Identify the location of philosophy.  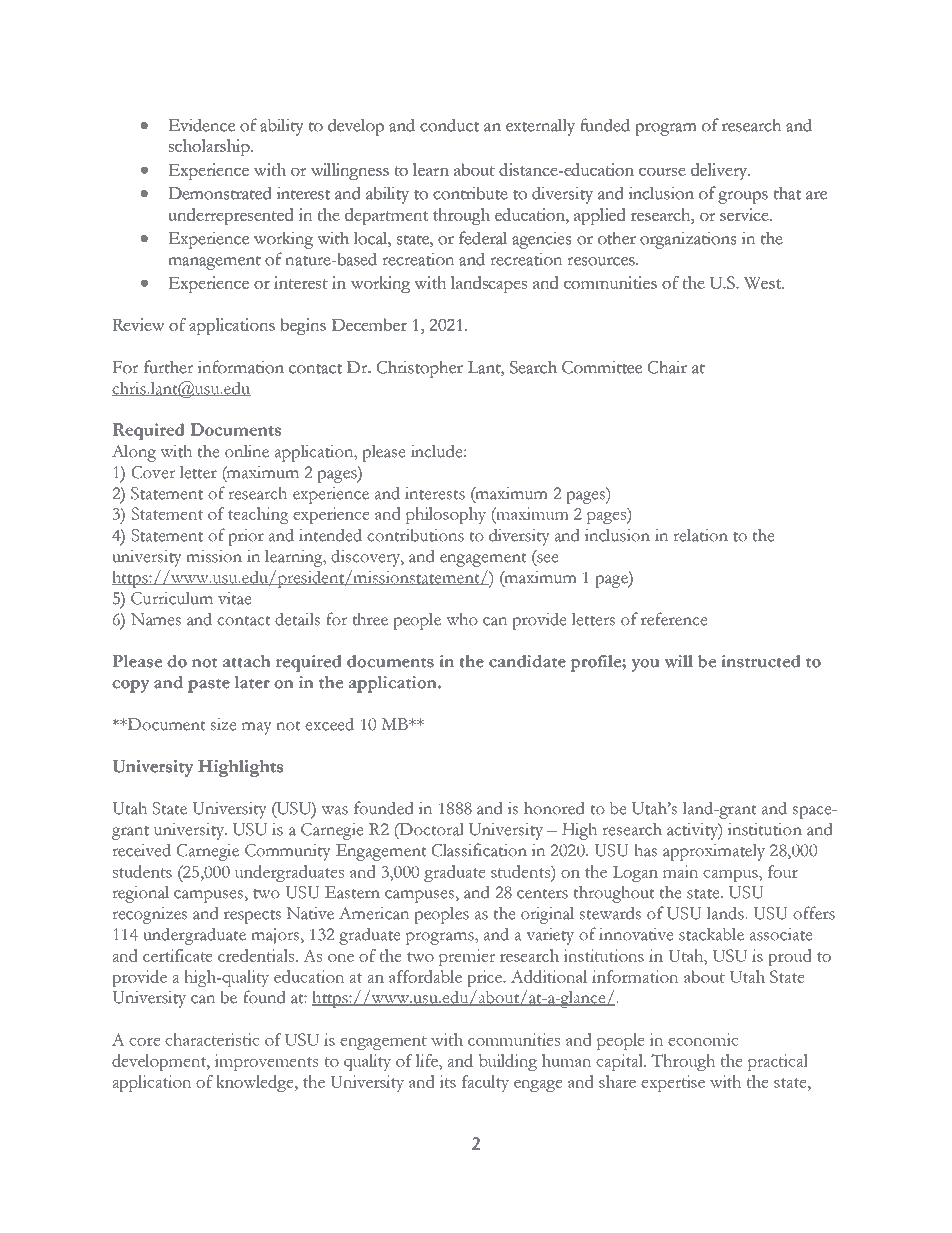
(446, 515).
